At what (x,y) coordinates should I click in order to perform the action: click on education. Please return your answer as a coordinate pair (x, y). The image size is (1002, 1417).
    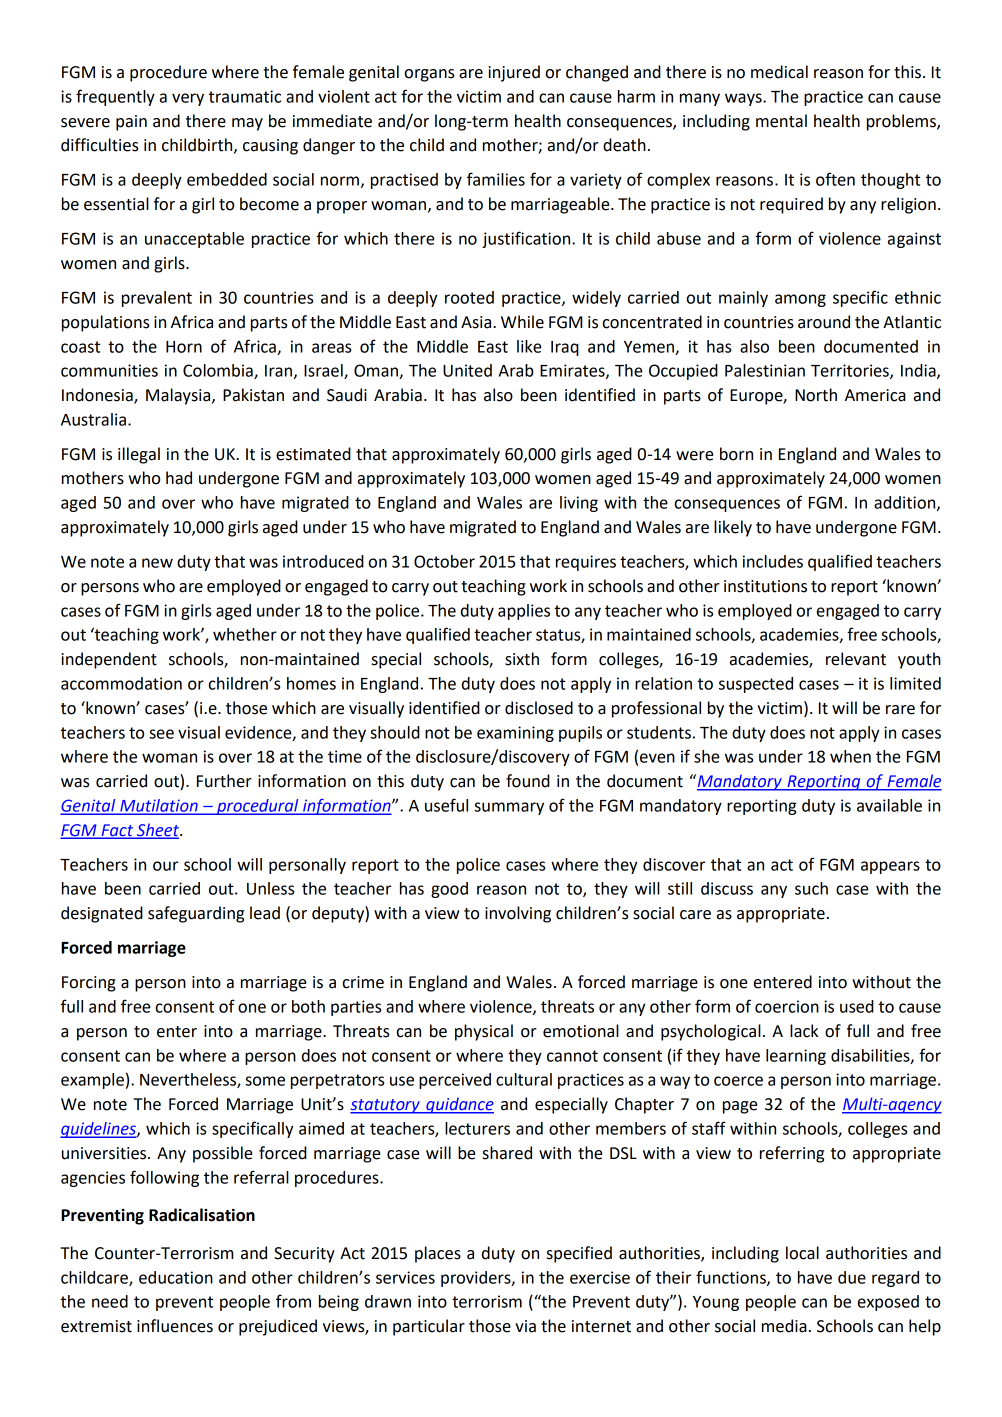
    Looking at the image, I should click on (176, 1277).
